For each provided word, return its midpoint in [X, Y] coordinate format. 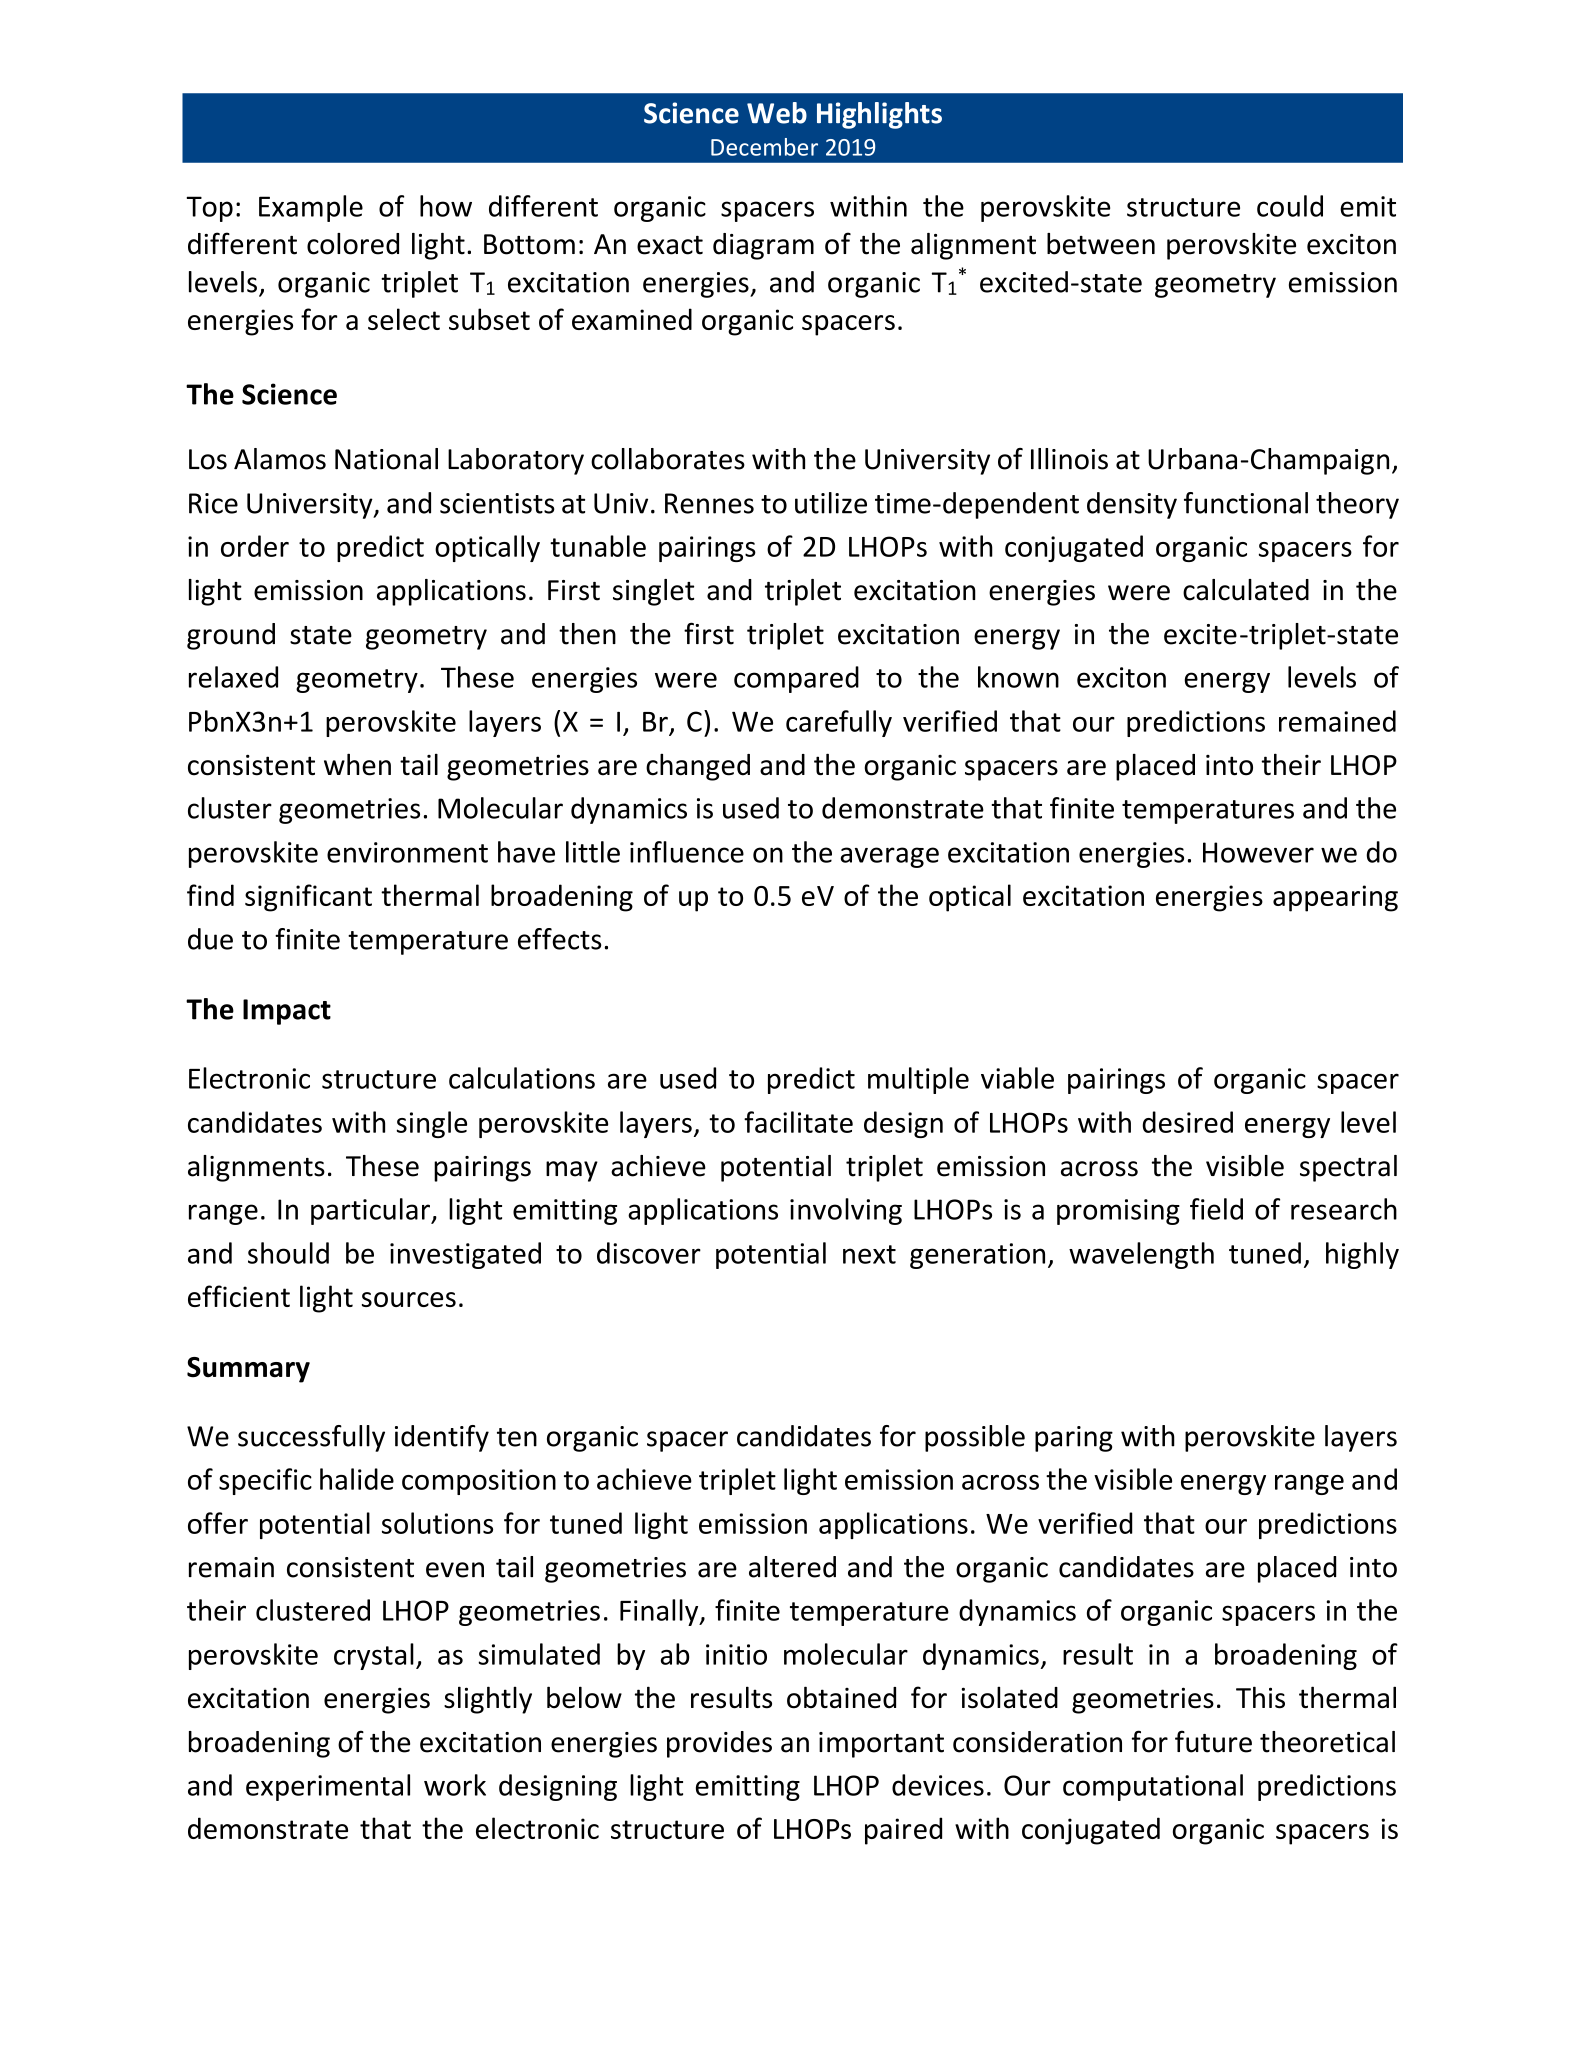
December [764, 147]
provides [719, 1744]
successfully [311, 1438]
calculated [1246, 590]
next [869, 1254]
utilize [831, 503]
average [889, 857]
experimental [328, 1787]
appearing [1335, 898]
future [1213, 1741]
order [255, 546]
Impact [287, 1012]
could [1290, 206]
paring [1074, 1439]
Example [311, 208]
